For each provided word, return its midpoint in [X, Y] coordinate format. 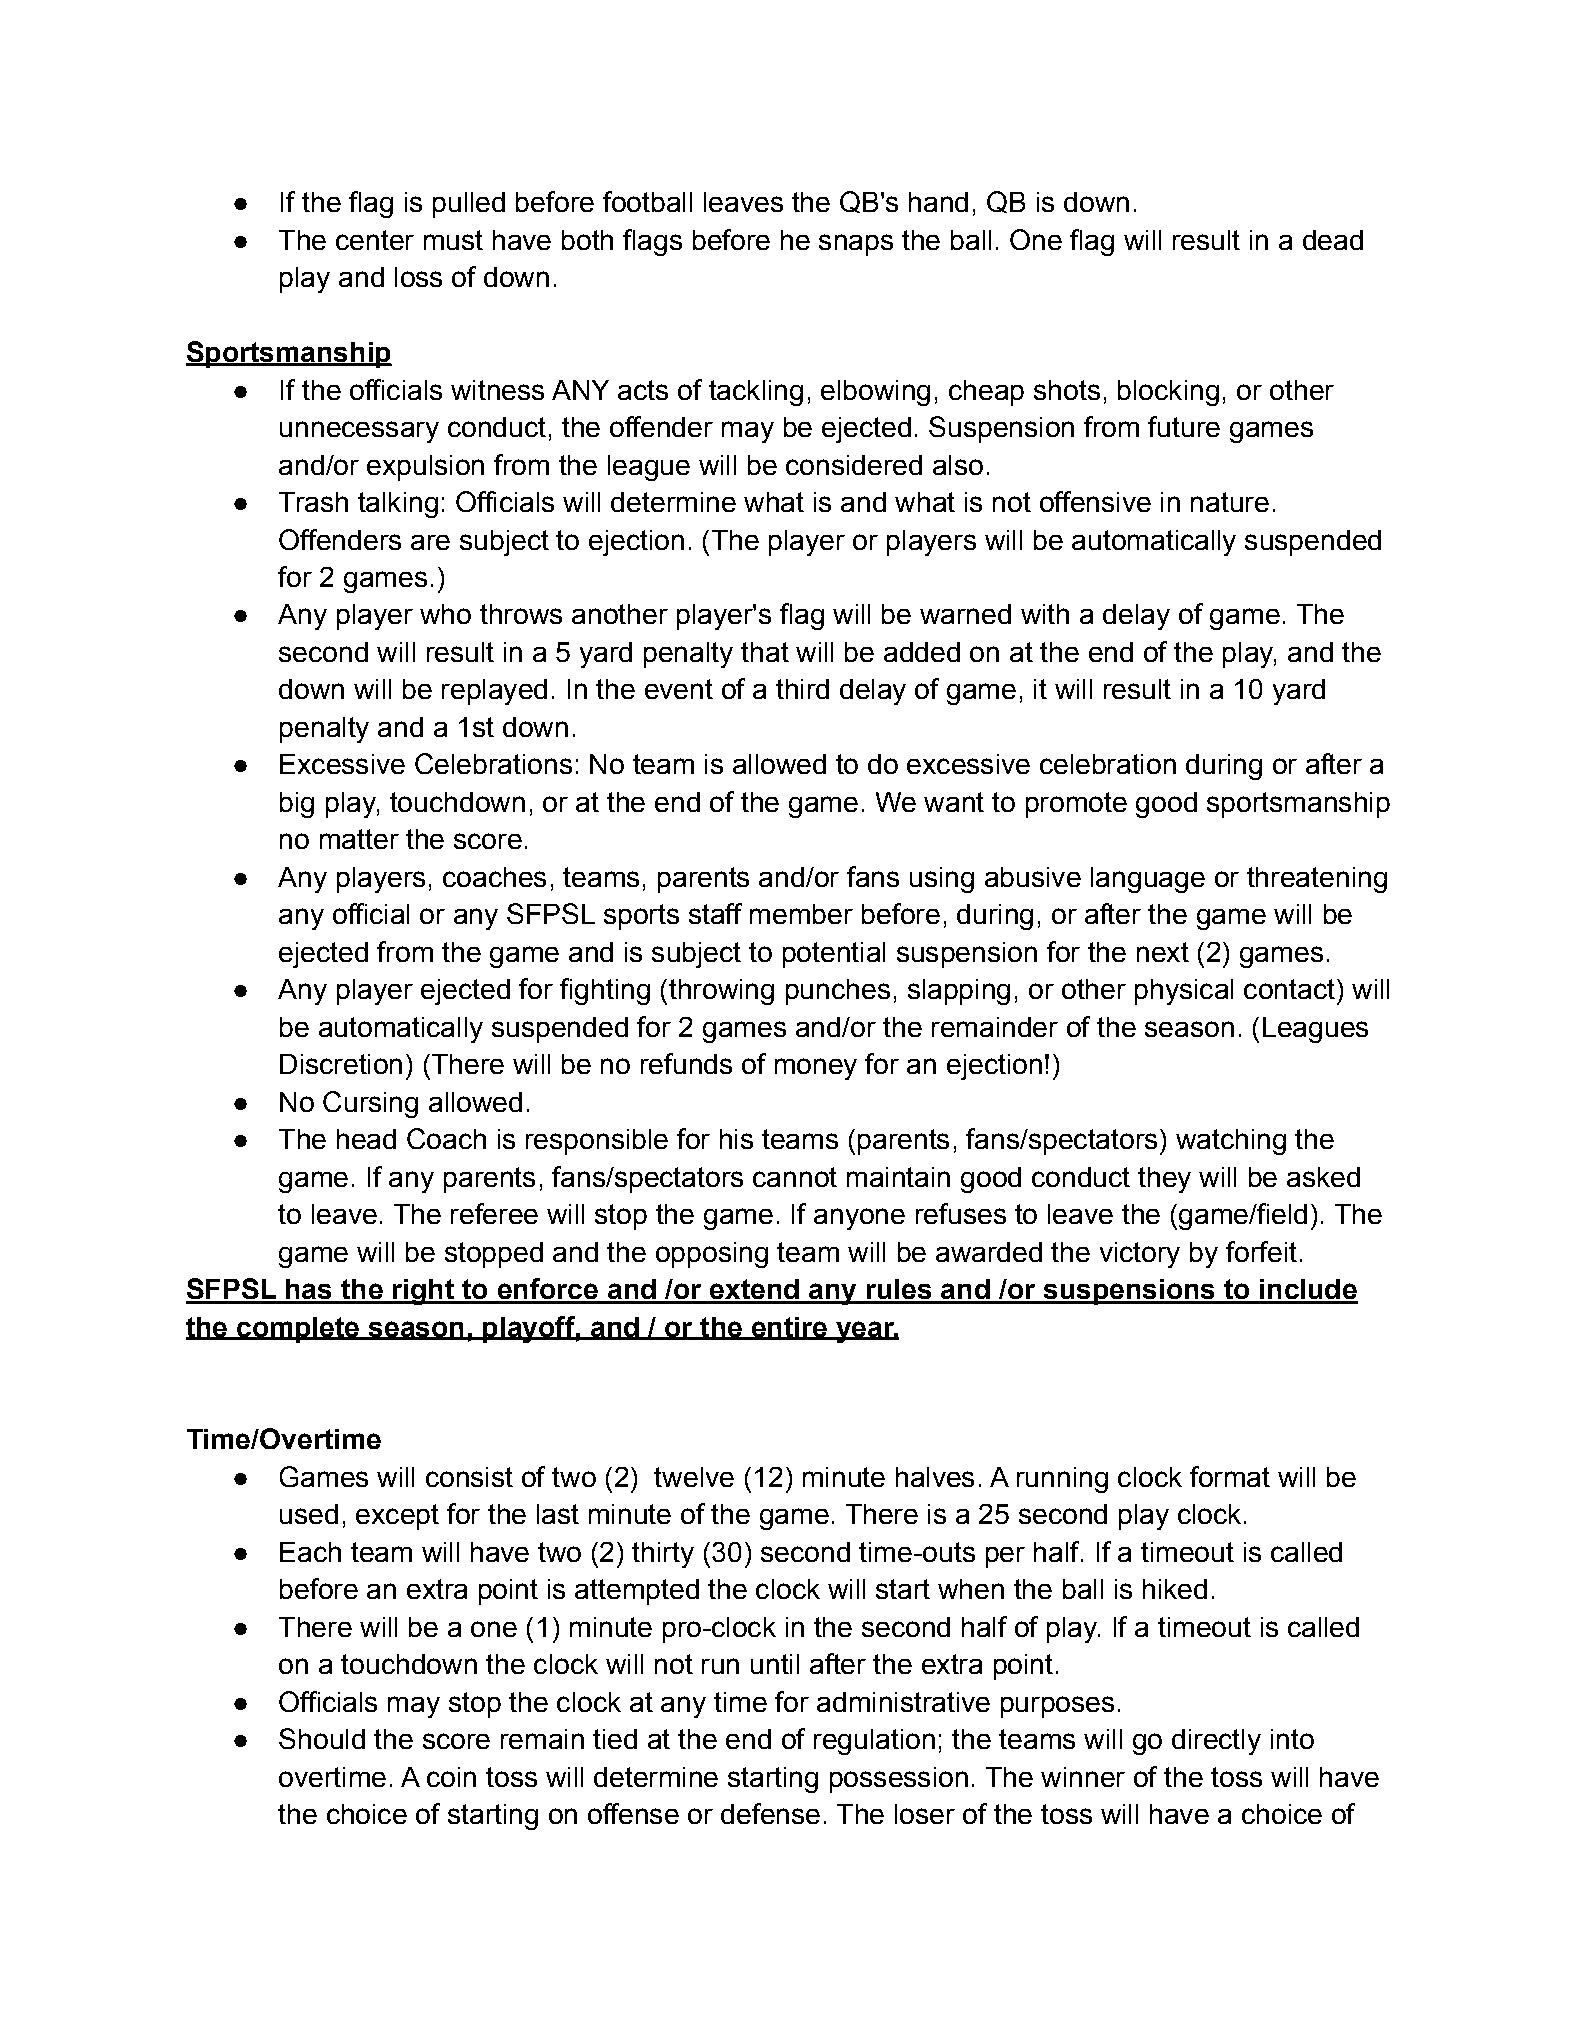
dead [1333, 240]
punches [838, 992]
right [423, 1292]
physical [1184, 992]
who [445, 614]
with [1045, 614]
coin [451, 1777]
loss [418, 277]
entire [789, 1328]
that [765, 652]
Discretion [341, 1064]
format [1230, 1476]
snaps [856, 245]
